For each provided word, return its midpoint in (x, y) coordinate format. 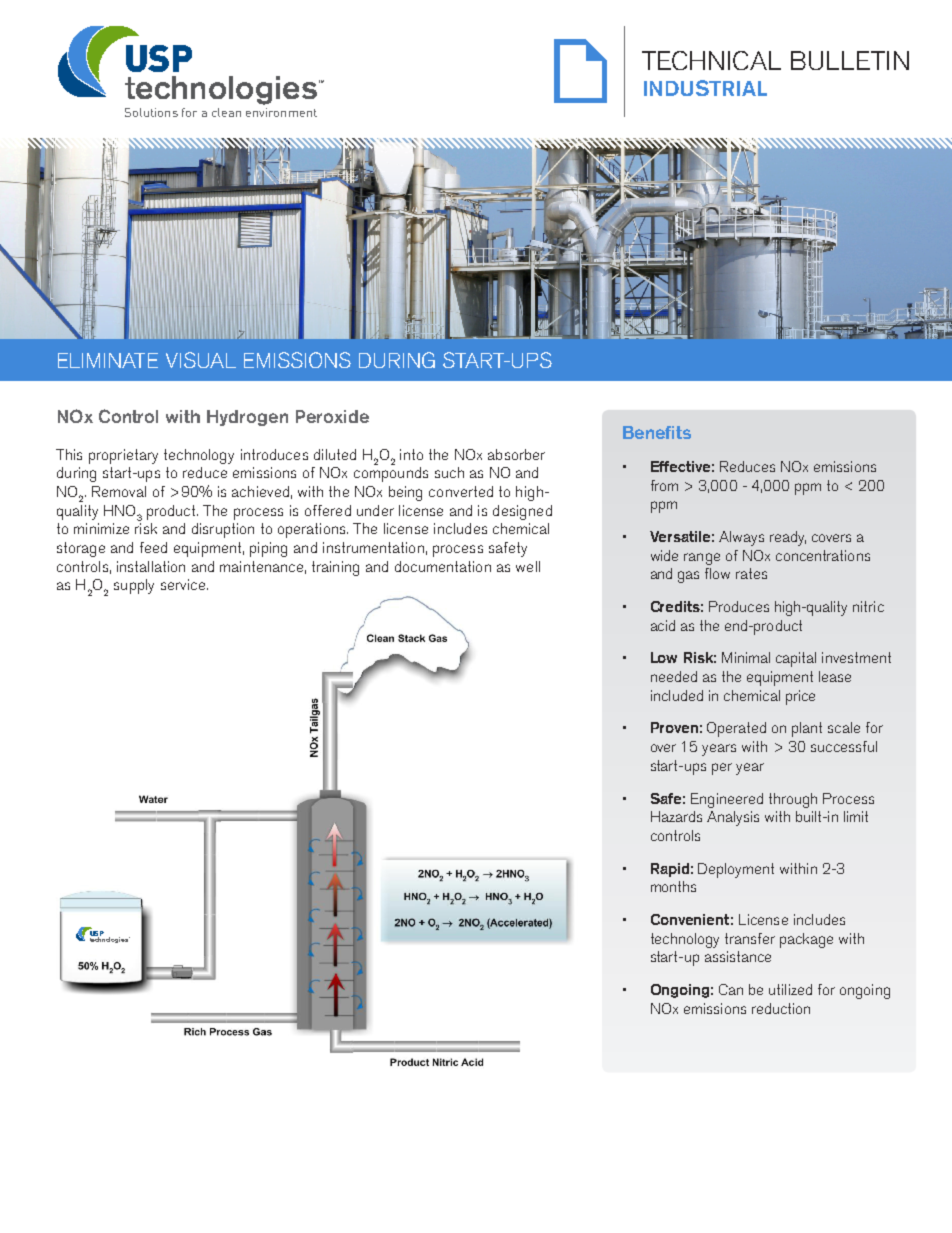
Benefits (657, 432)
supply (134, 586)
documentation (443, 566)
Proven (674, 727)
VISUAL (201, 360)
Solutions (151, 112)
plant (807, 729)
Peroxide (332, 416)
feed (153, 547)
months (673, 886)
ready (788, 538)
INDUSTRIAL (705, 88)
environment (281, 112)
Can (731, 989)
